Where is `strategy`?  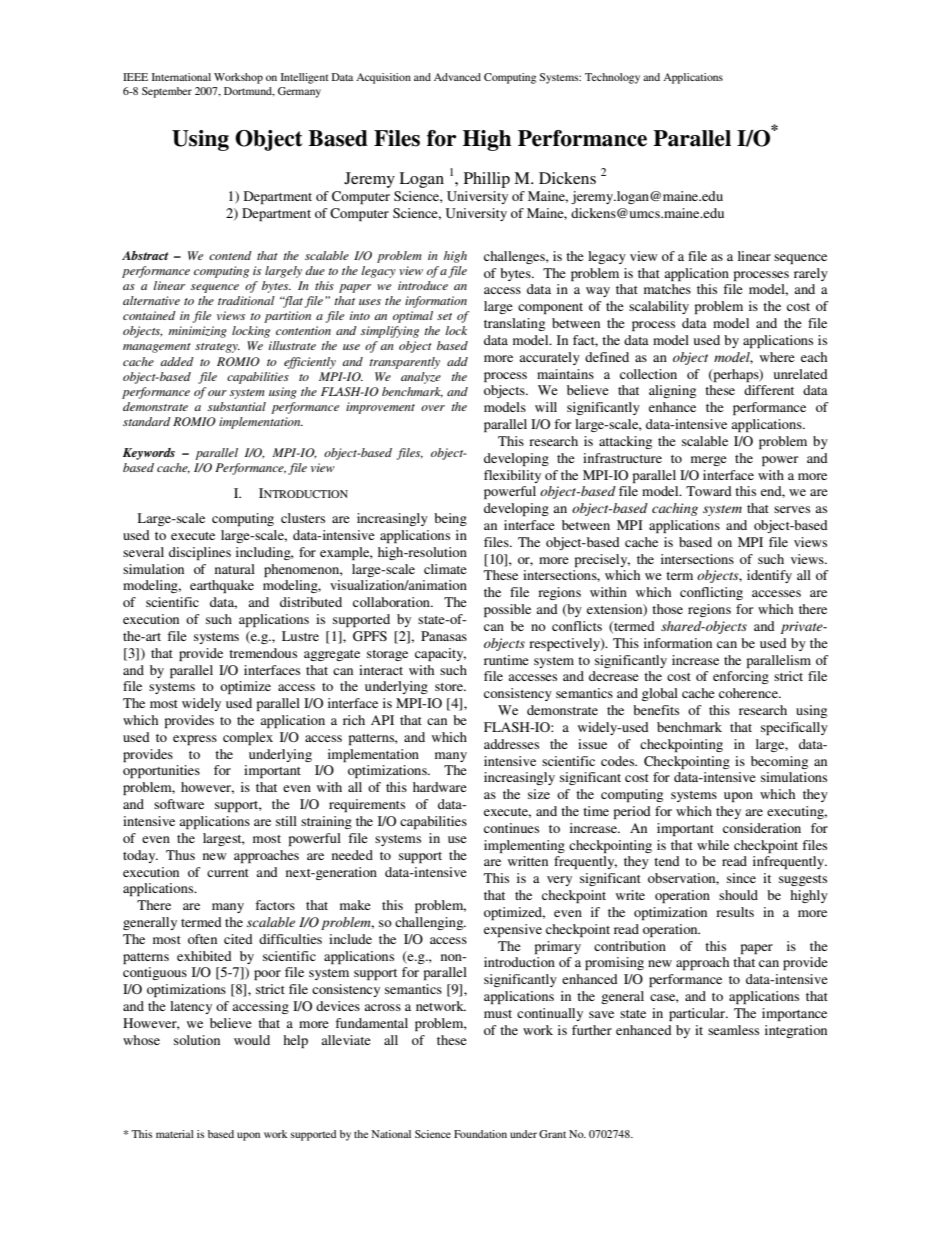
strategy is located at coordinates (217, 348).
